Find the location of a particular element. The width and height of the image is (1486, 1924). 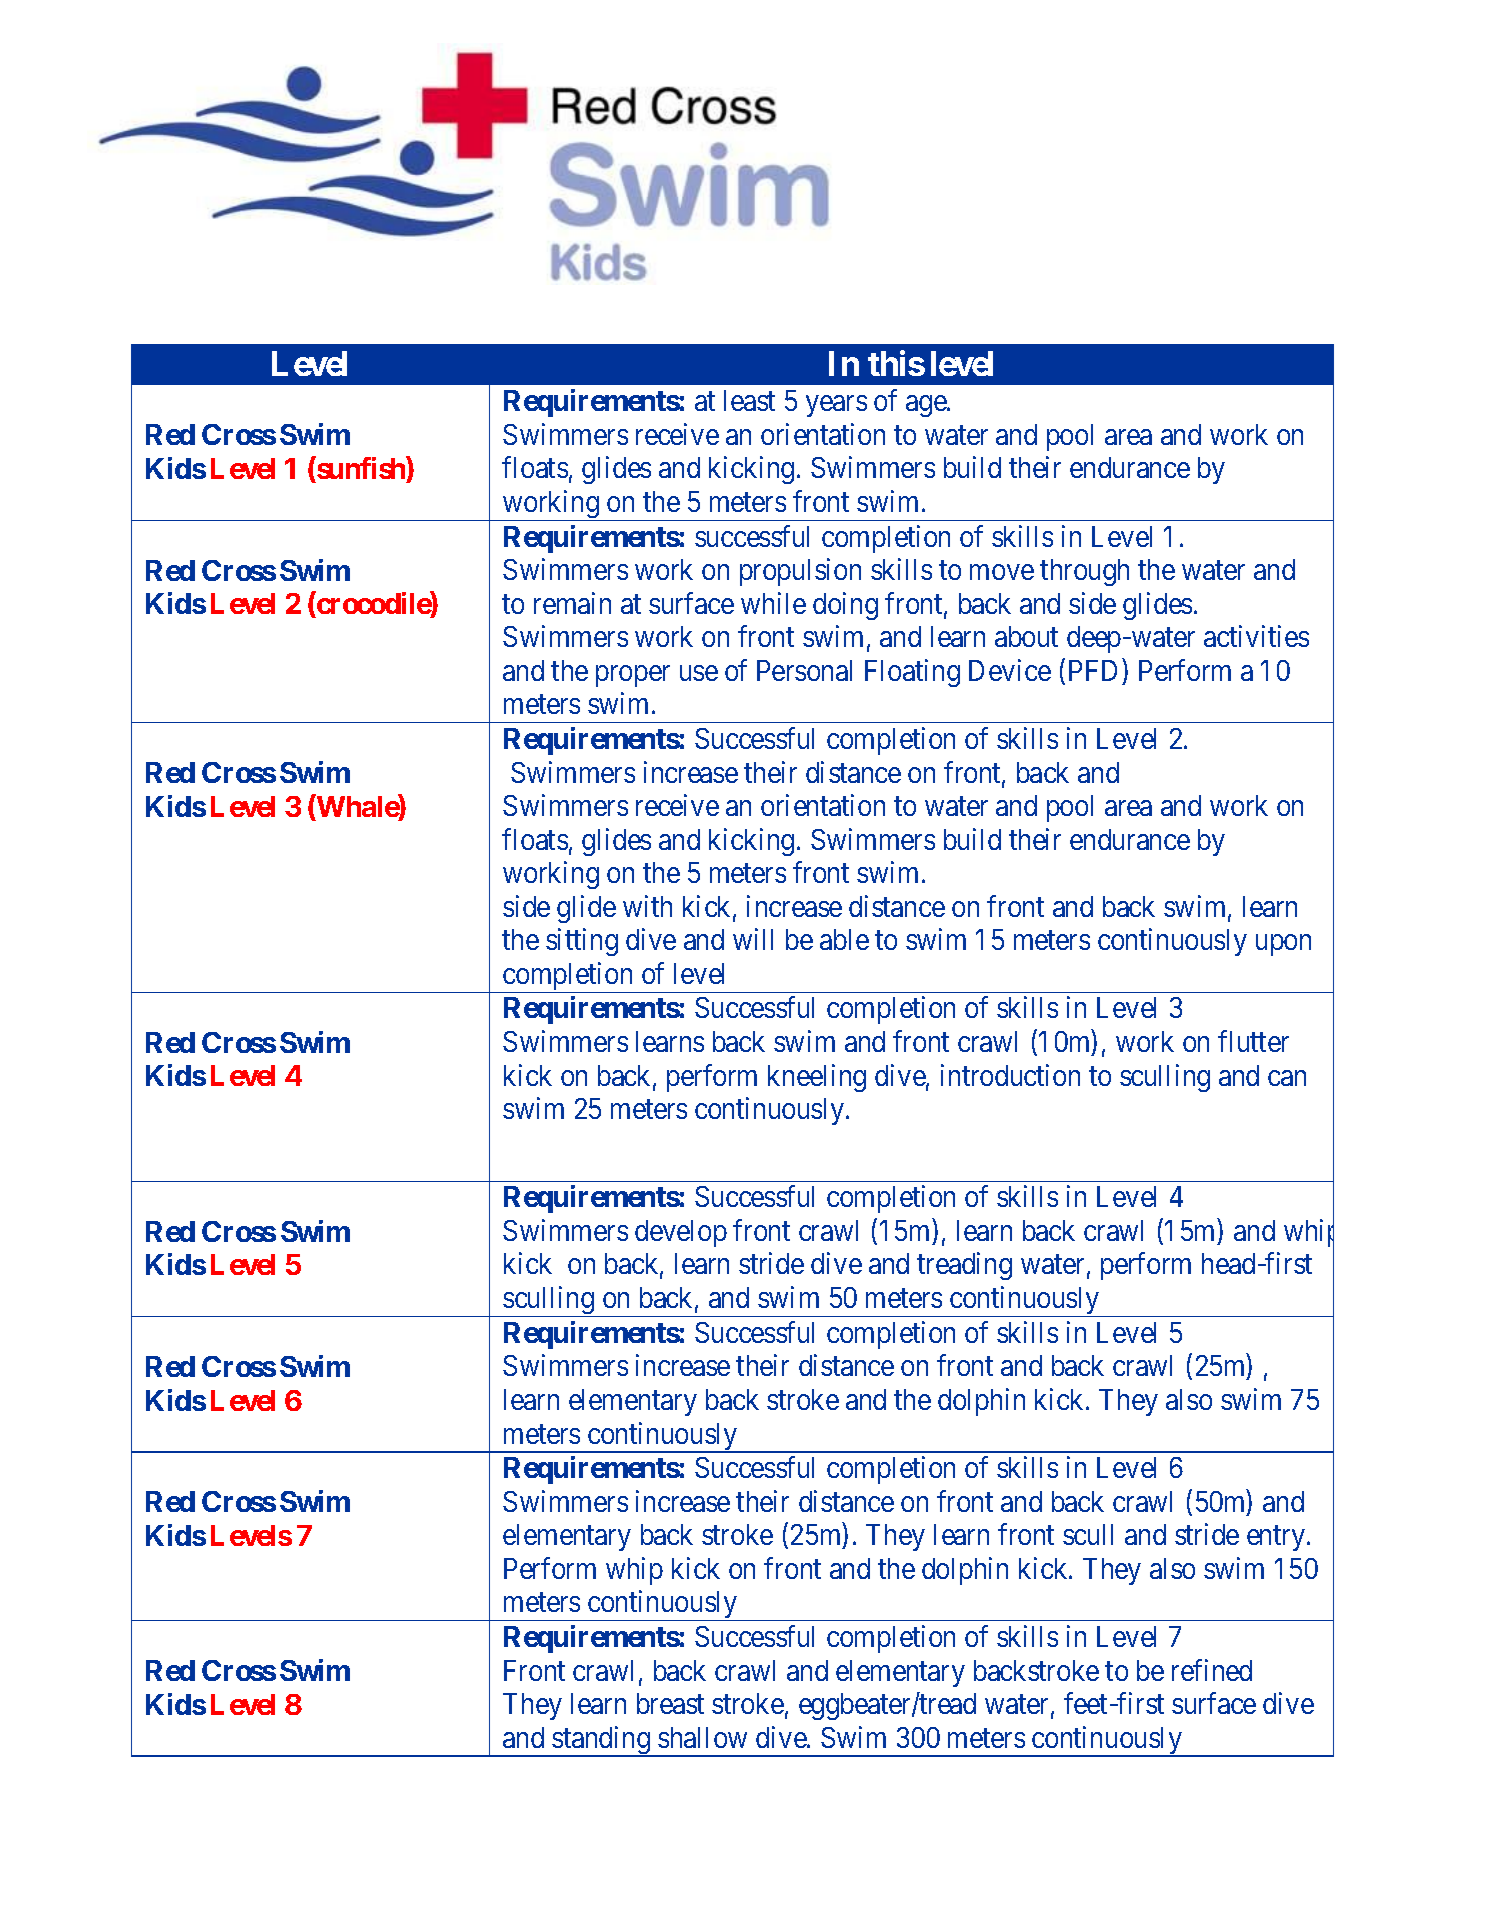

develop is located at coordinates (681, 1233).
